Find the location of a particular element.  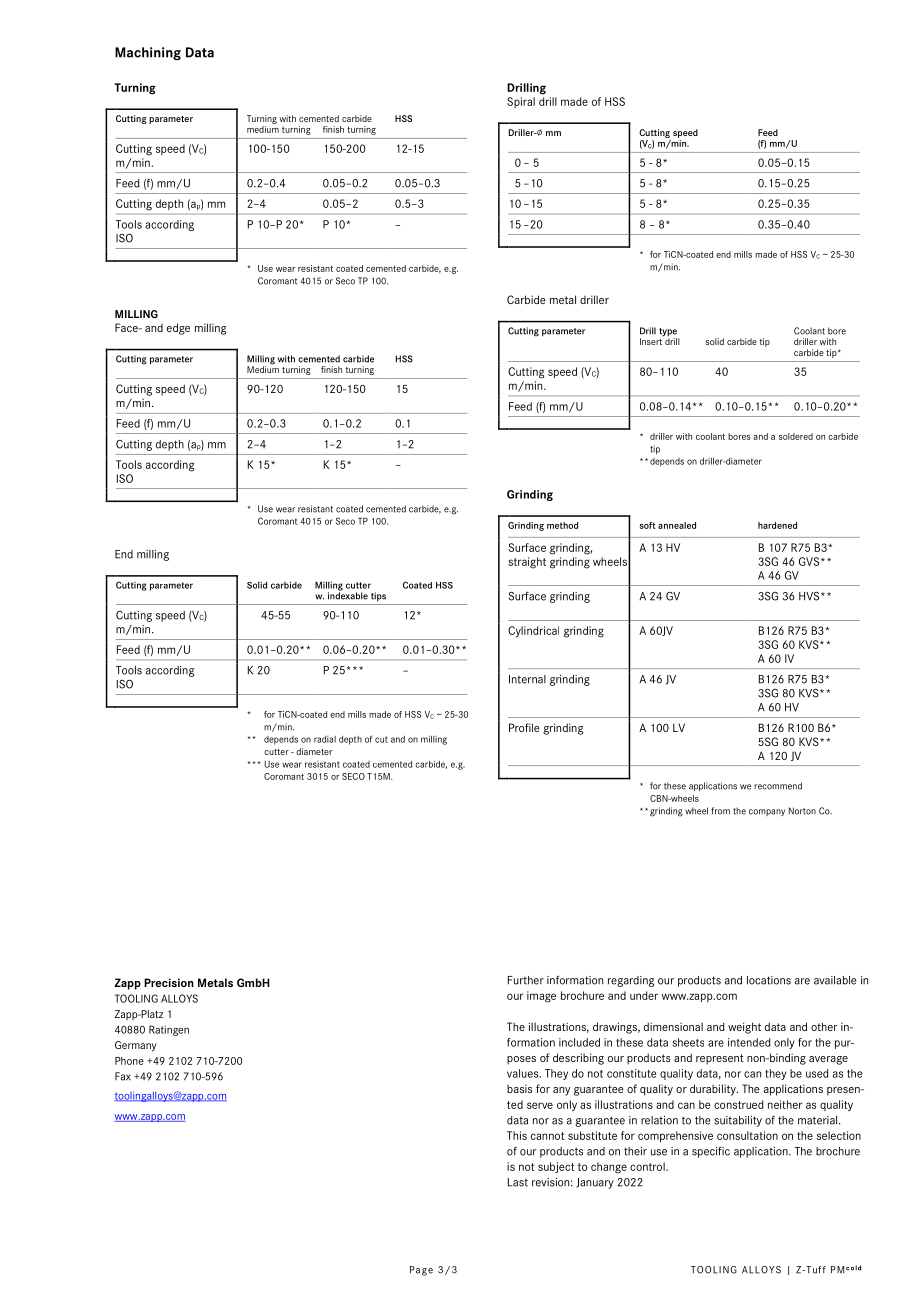

type is located at coordinates (669, 333).
